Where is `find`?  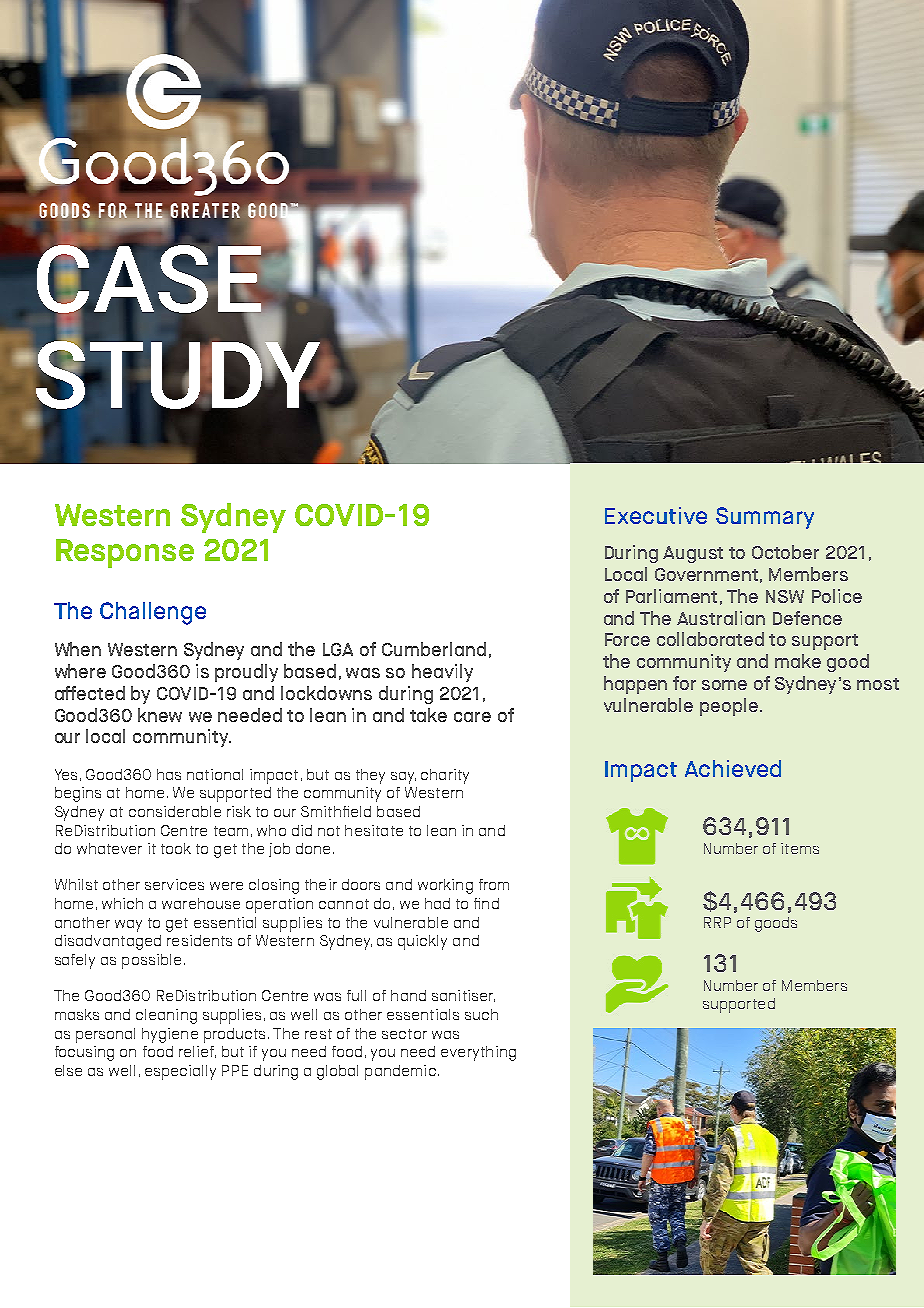 find is located at coordinates (486, 903).
